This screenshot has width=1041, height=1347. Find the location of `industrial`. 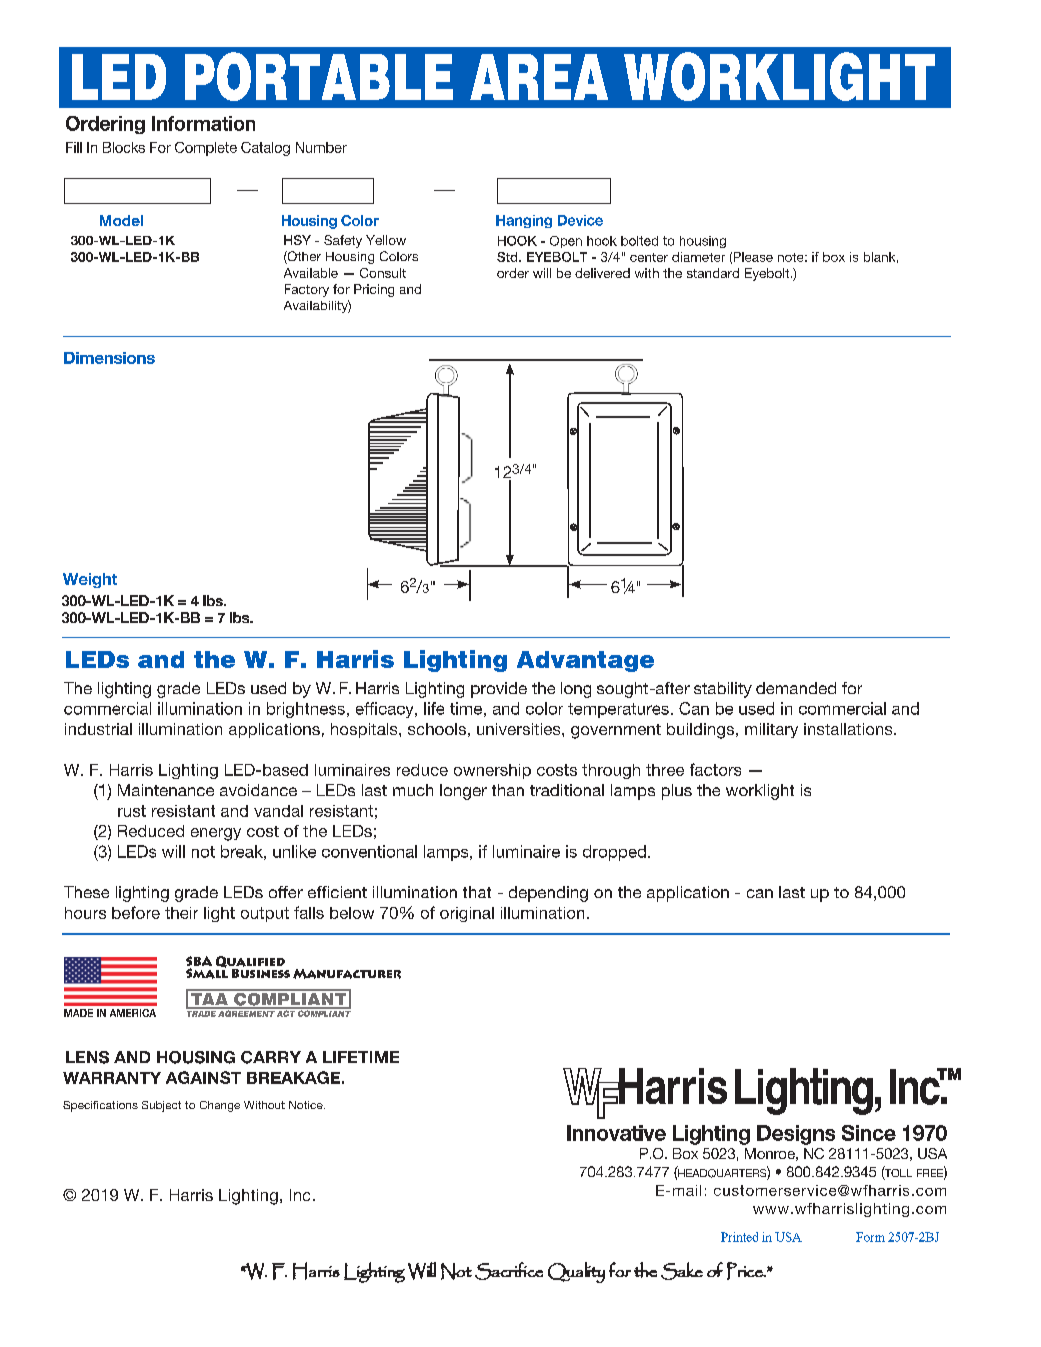

industrial is located at coordinates (98, 729).
